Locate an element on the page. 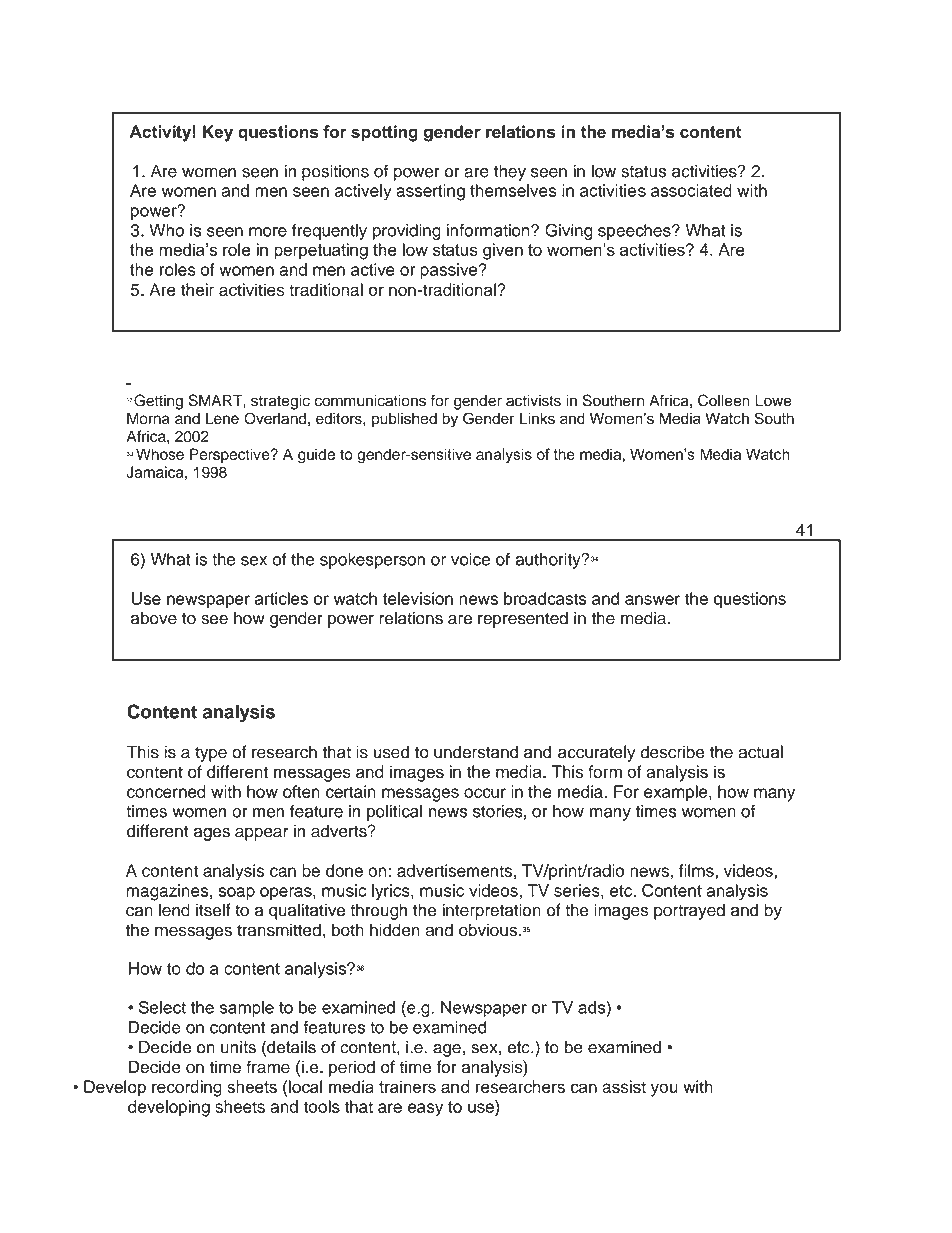  easy is located at coordinates (425, 1110).
